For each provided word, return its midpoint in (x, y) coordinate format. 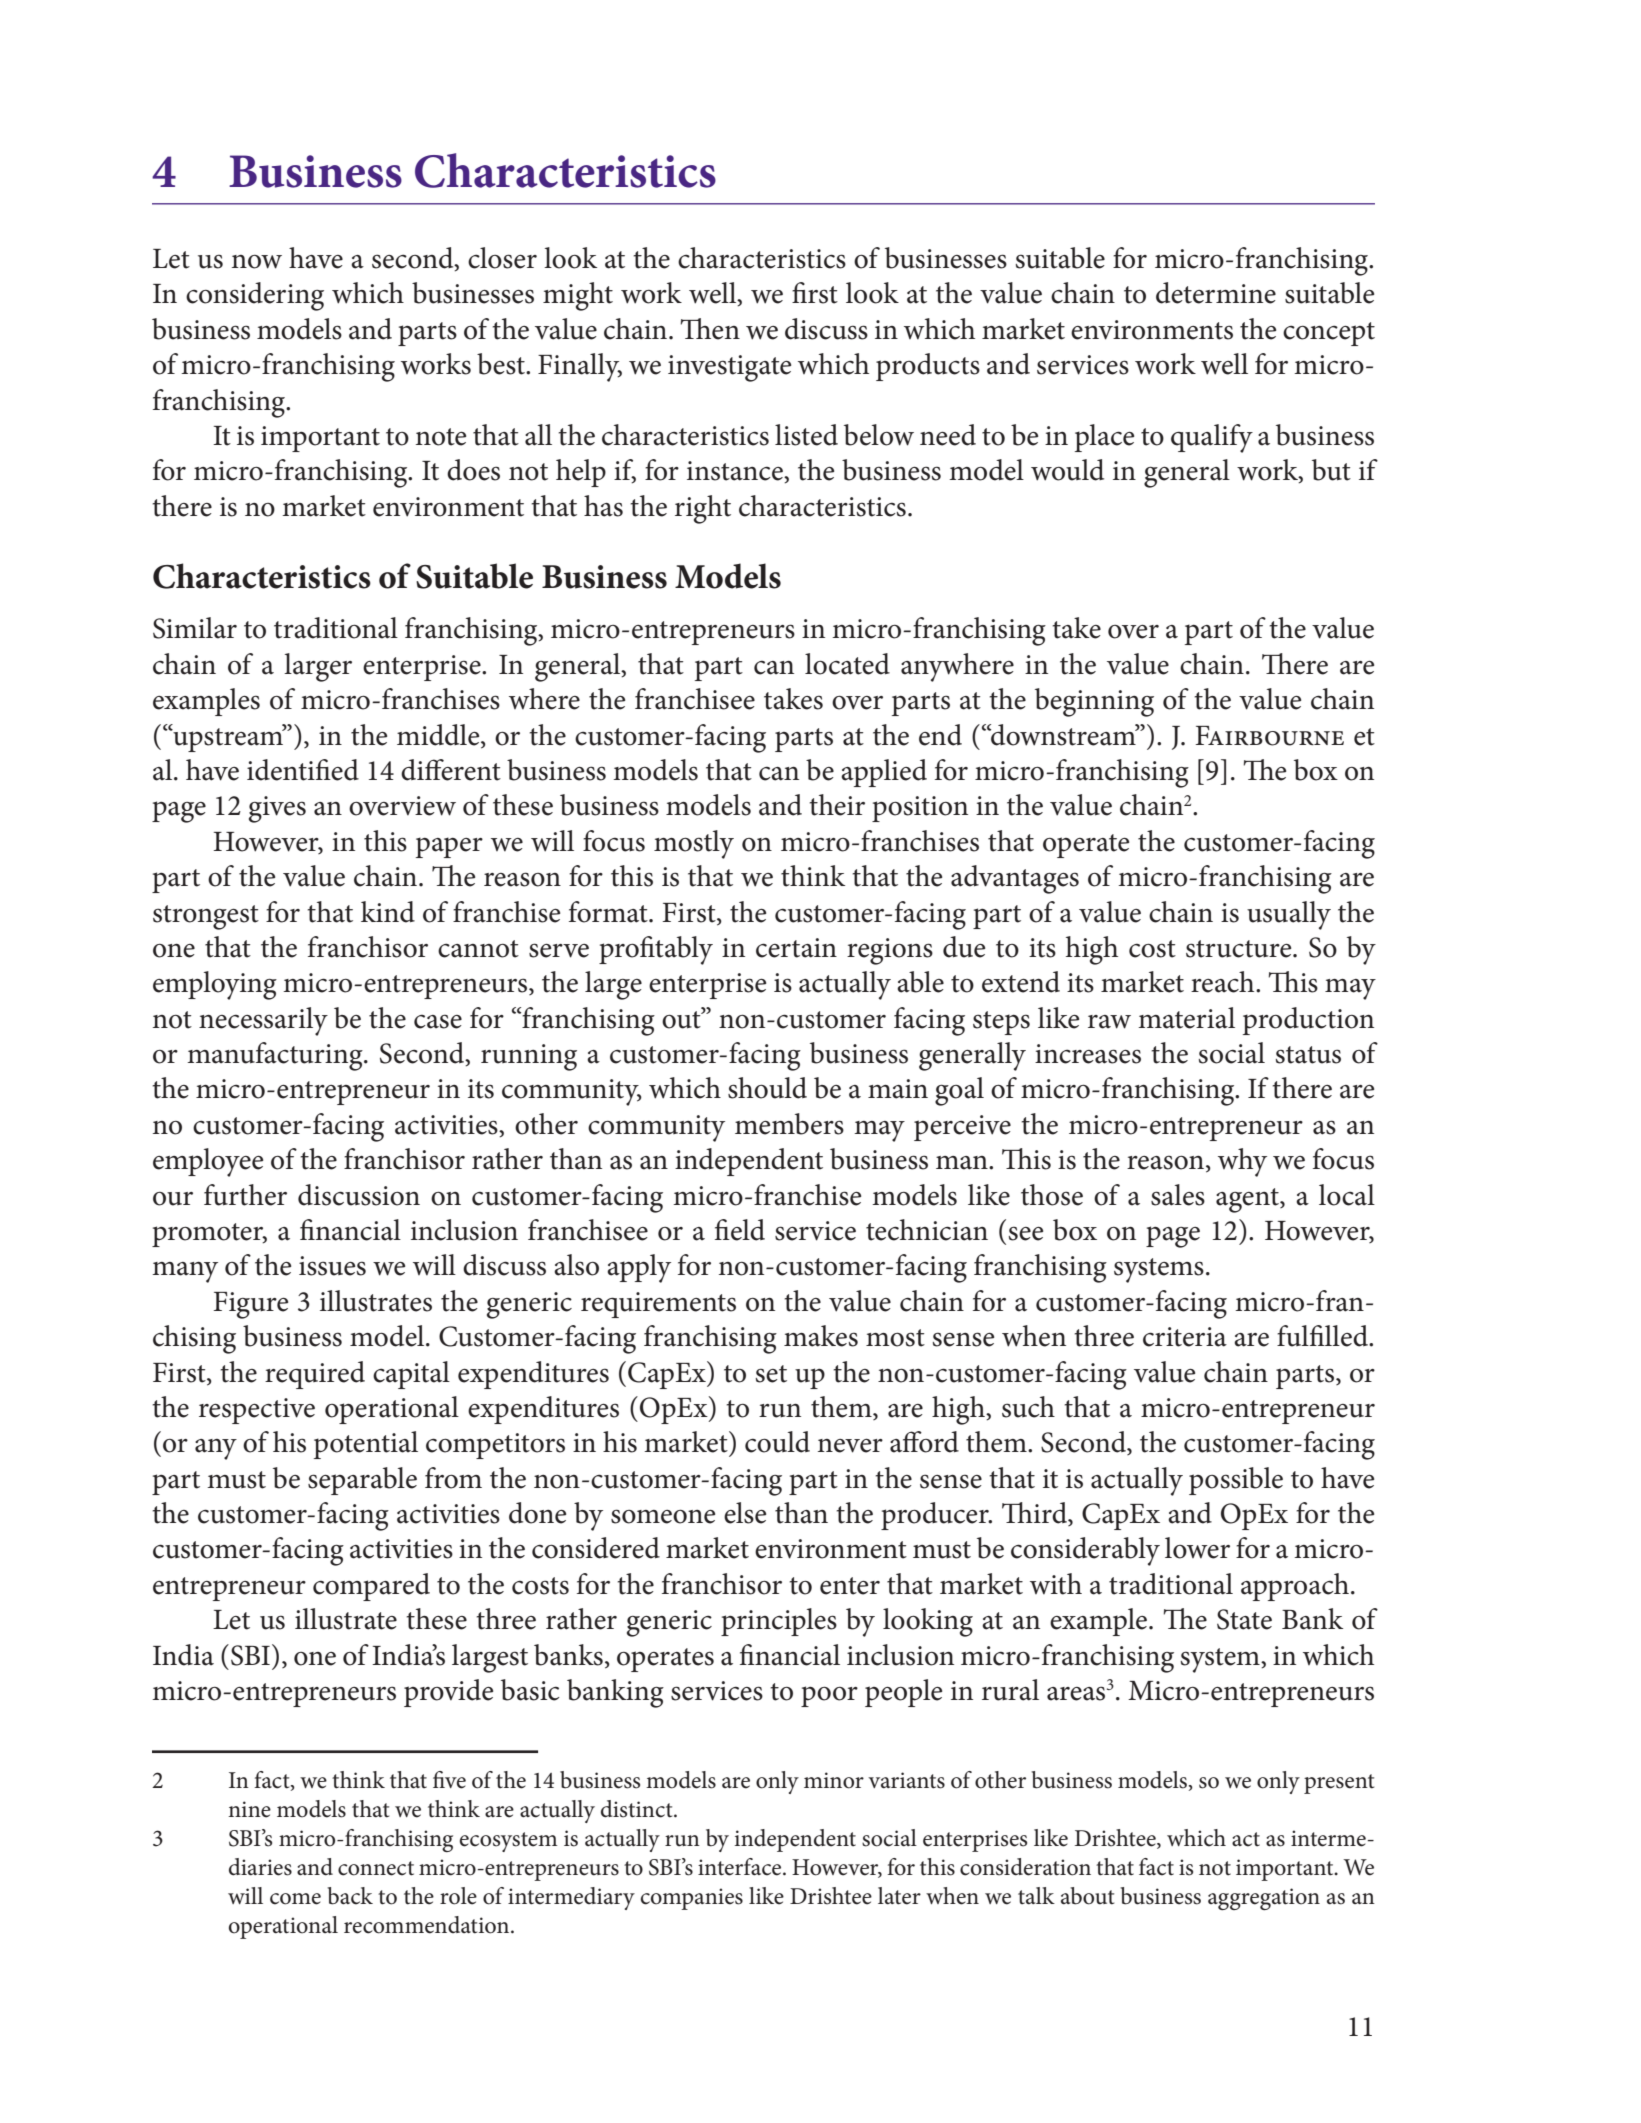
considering (255, 296)
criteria (1185, 1337)
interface (741, 1867)
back (350, 1896)
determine (1216, 293)
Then (710, 329)
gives (277, 809)
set (771, 1374)
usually (1289, 915)
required (315, 1375)
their (837, 805)
